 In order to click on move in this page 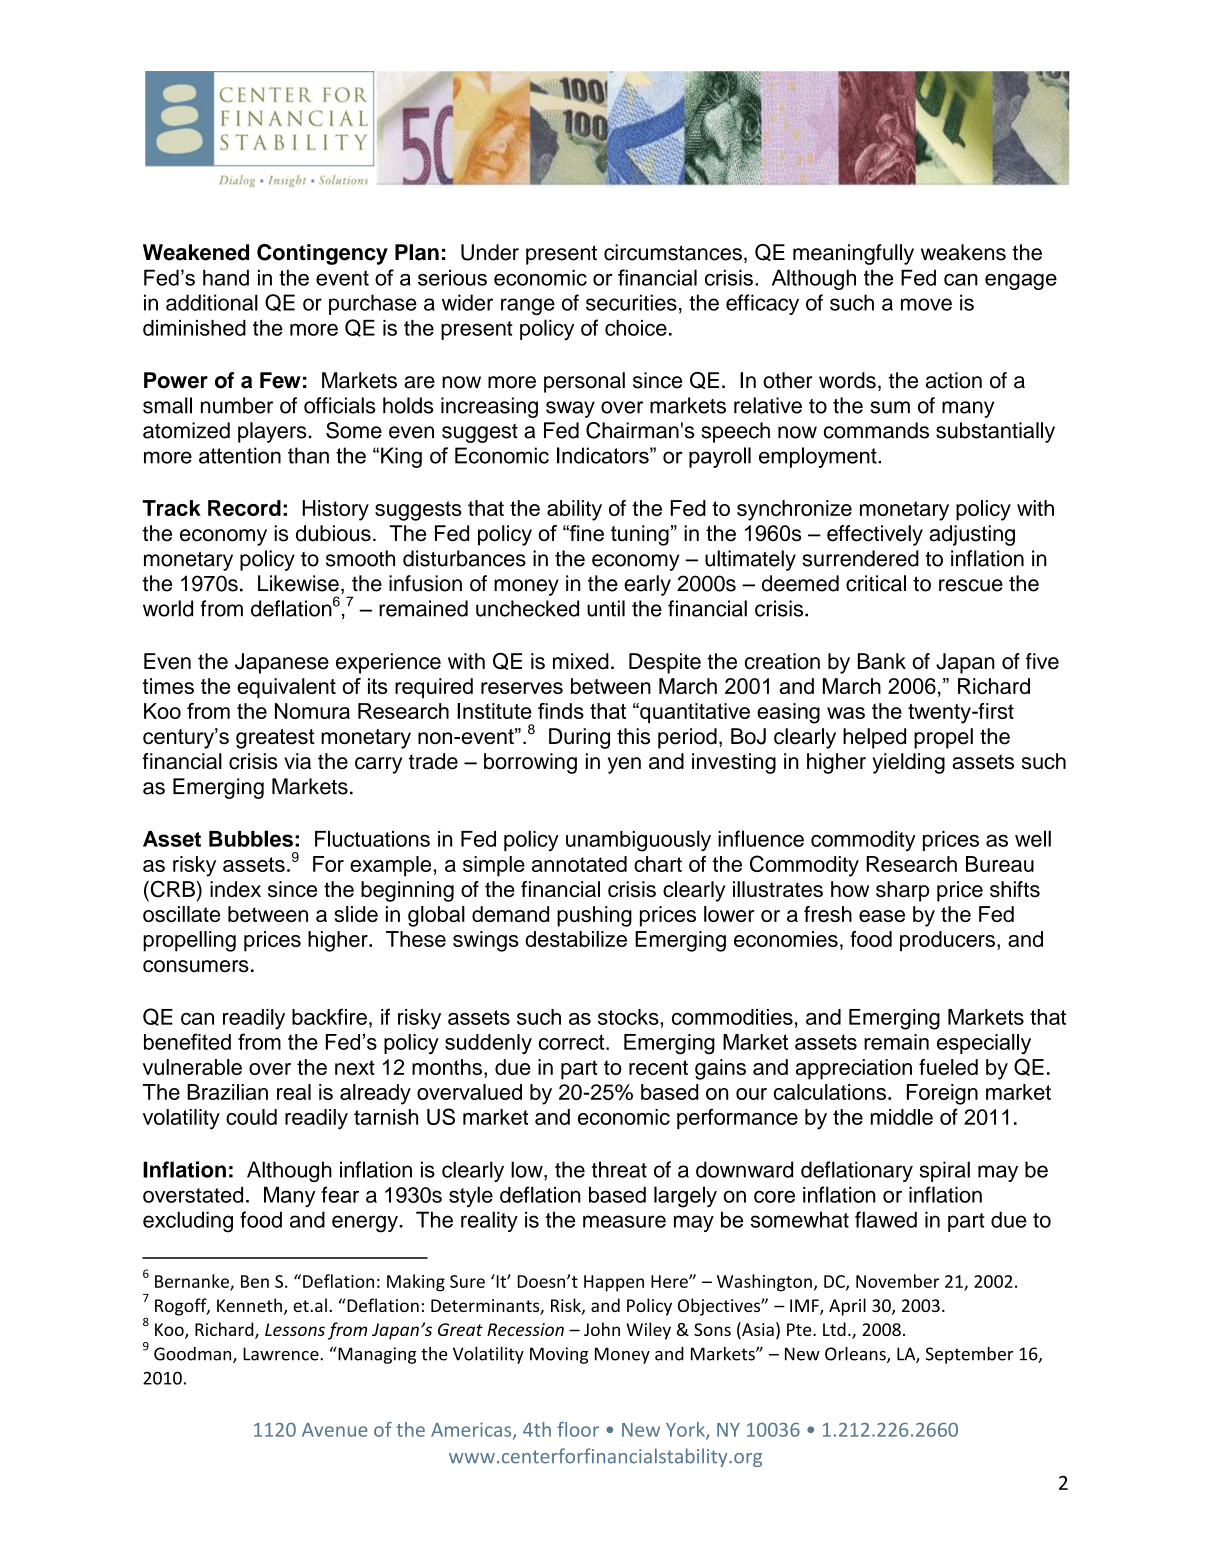, I will do `click(926, 304)`.
